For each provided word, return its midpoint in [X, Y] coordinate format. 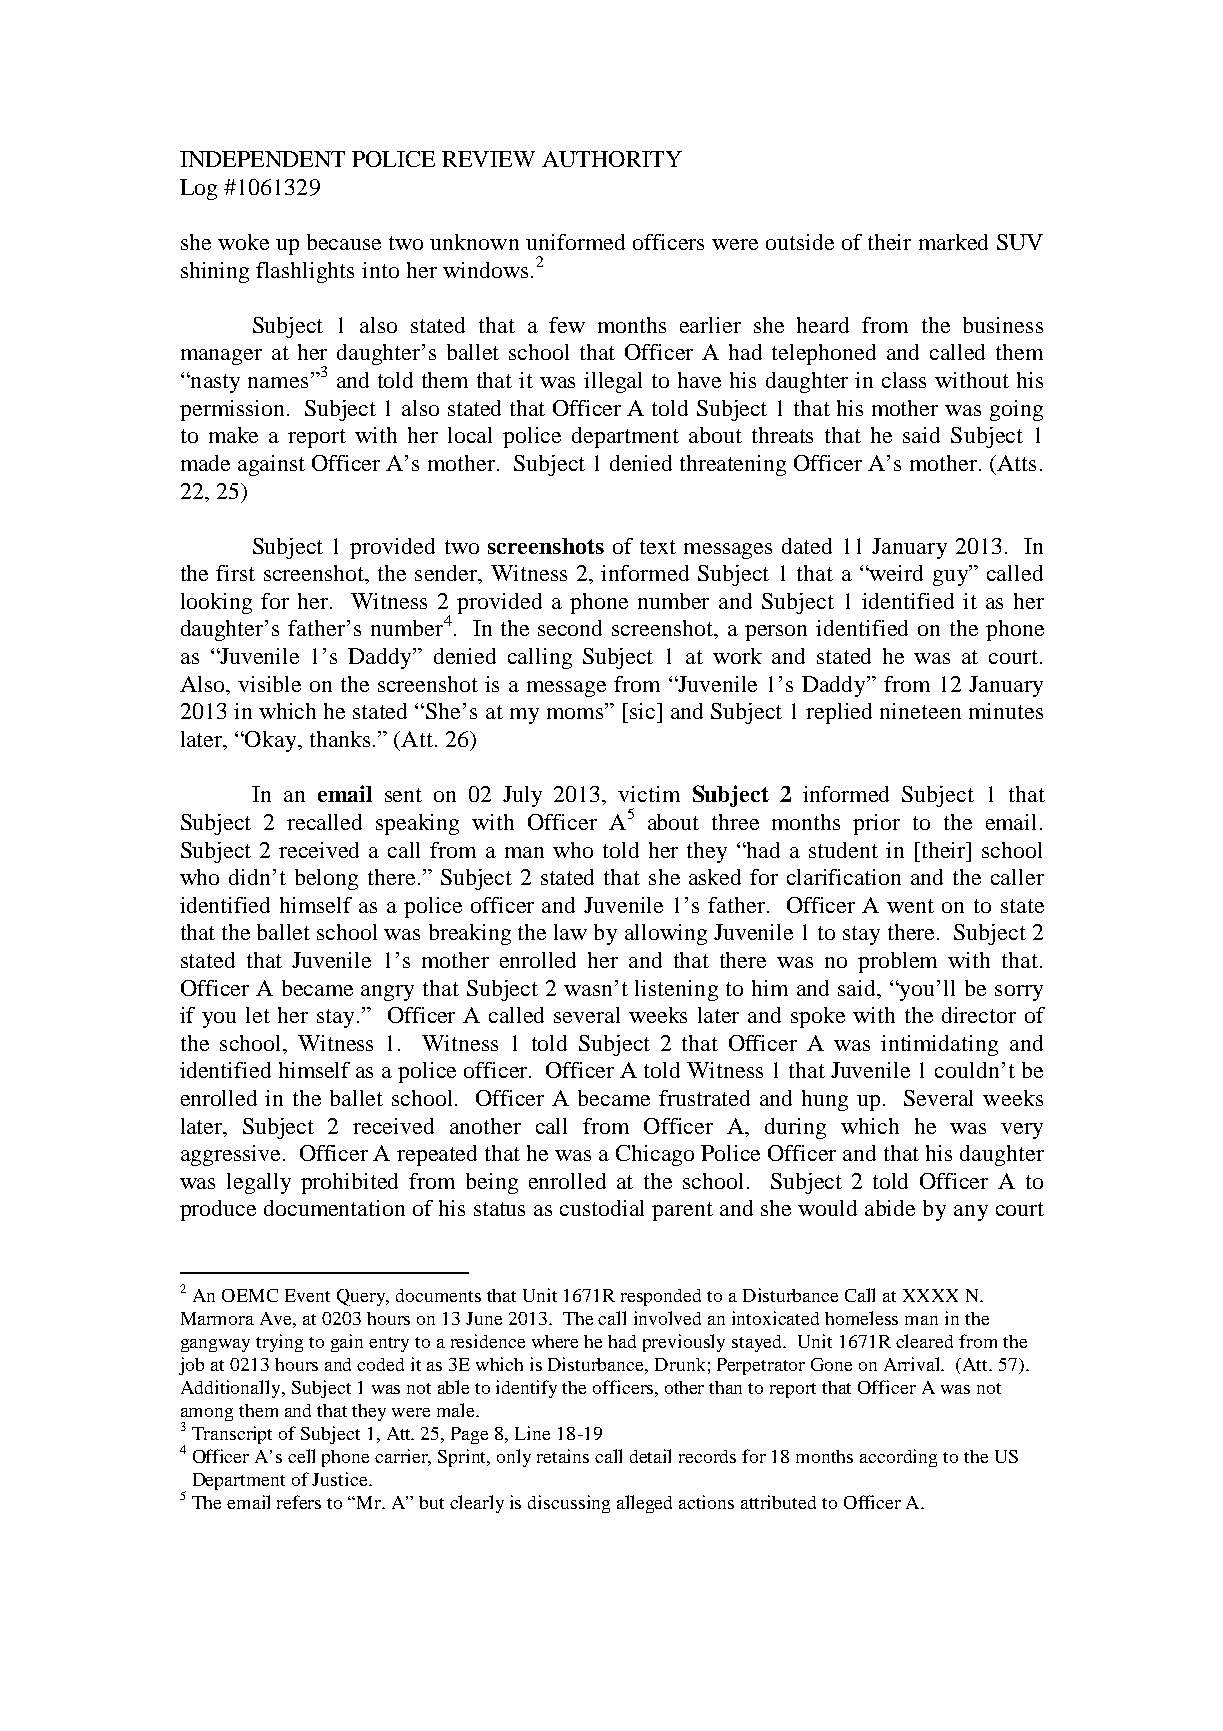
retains [563, 1456]
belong [326, 879]
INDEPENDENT [262, 159]
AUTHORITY [612, 159]
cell [301, 1456]
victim [649, 794]
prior [876, 824]
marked [953, 242]
